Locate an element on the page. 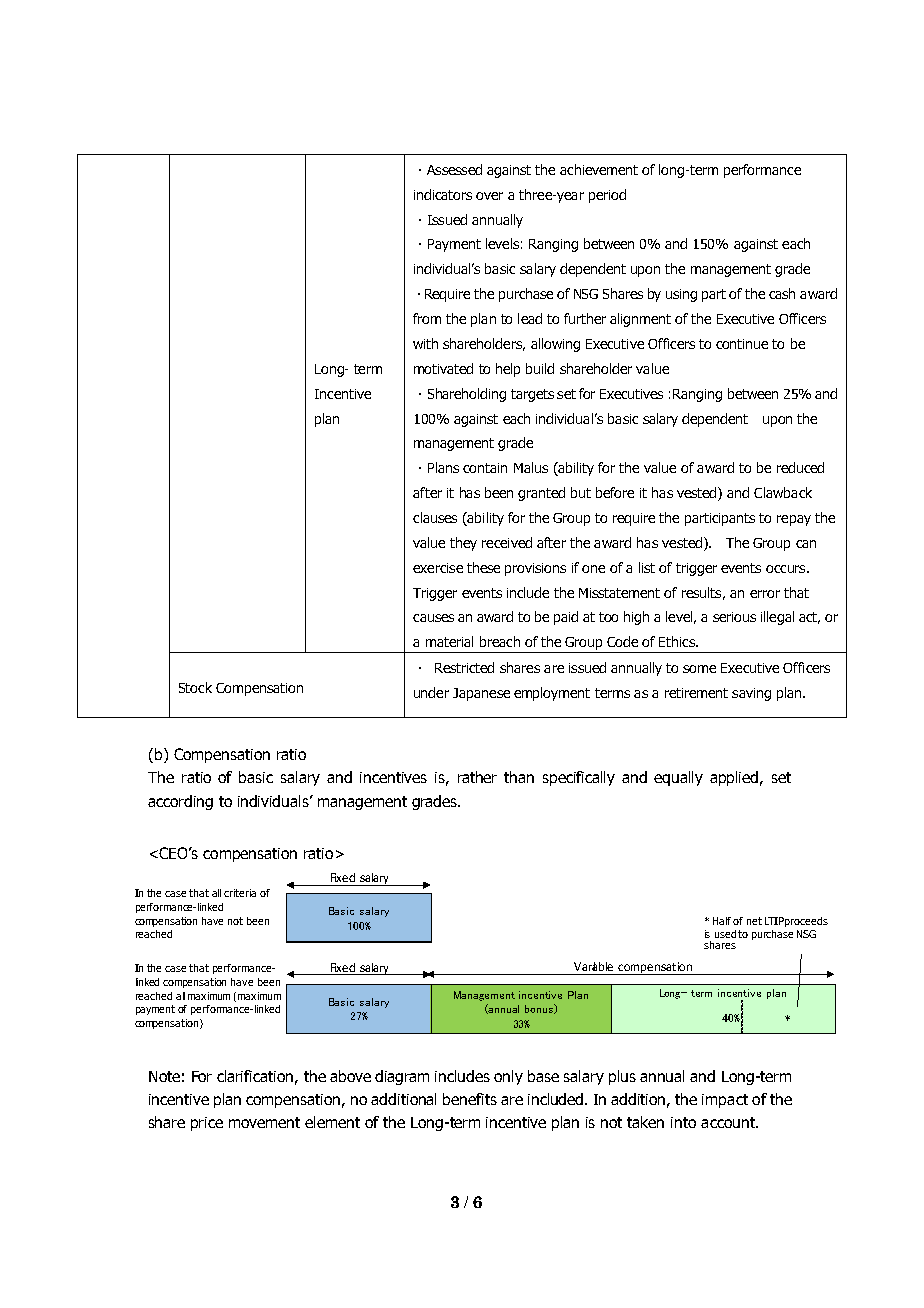 The image size is (924, 1308). Variable is located at coordinates (593, 966).
